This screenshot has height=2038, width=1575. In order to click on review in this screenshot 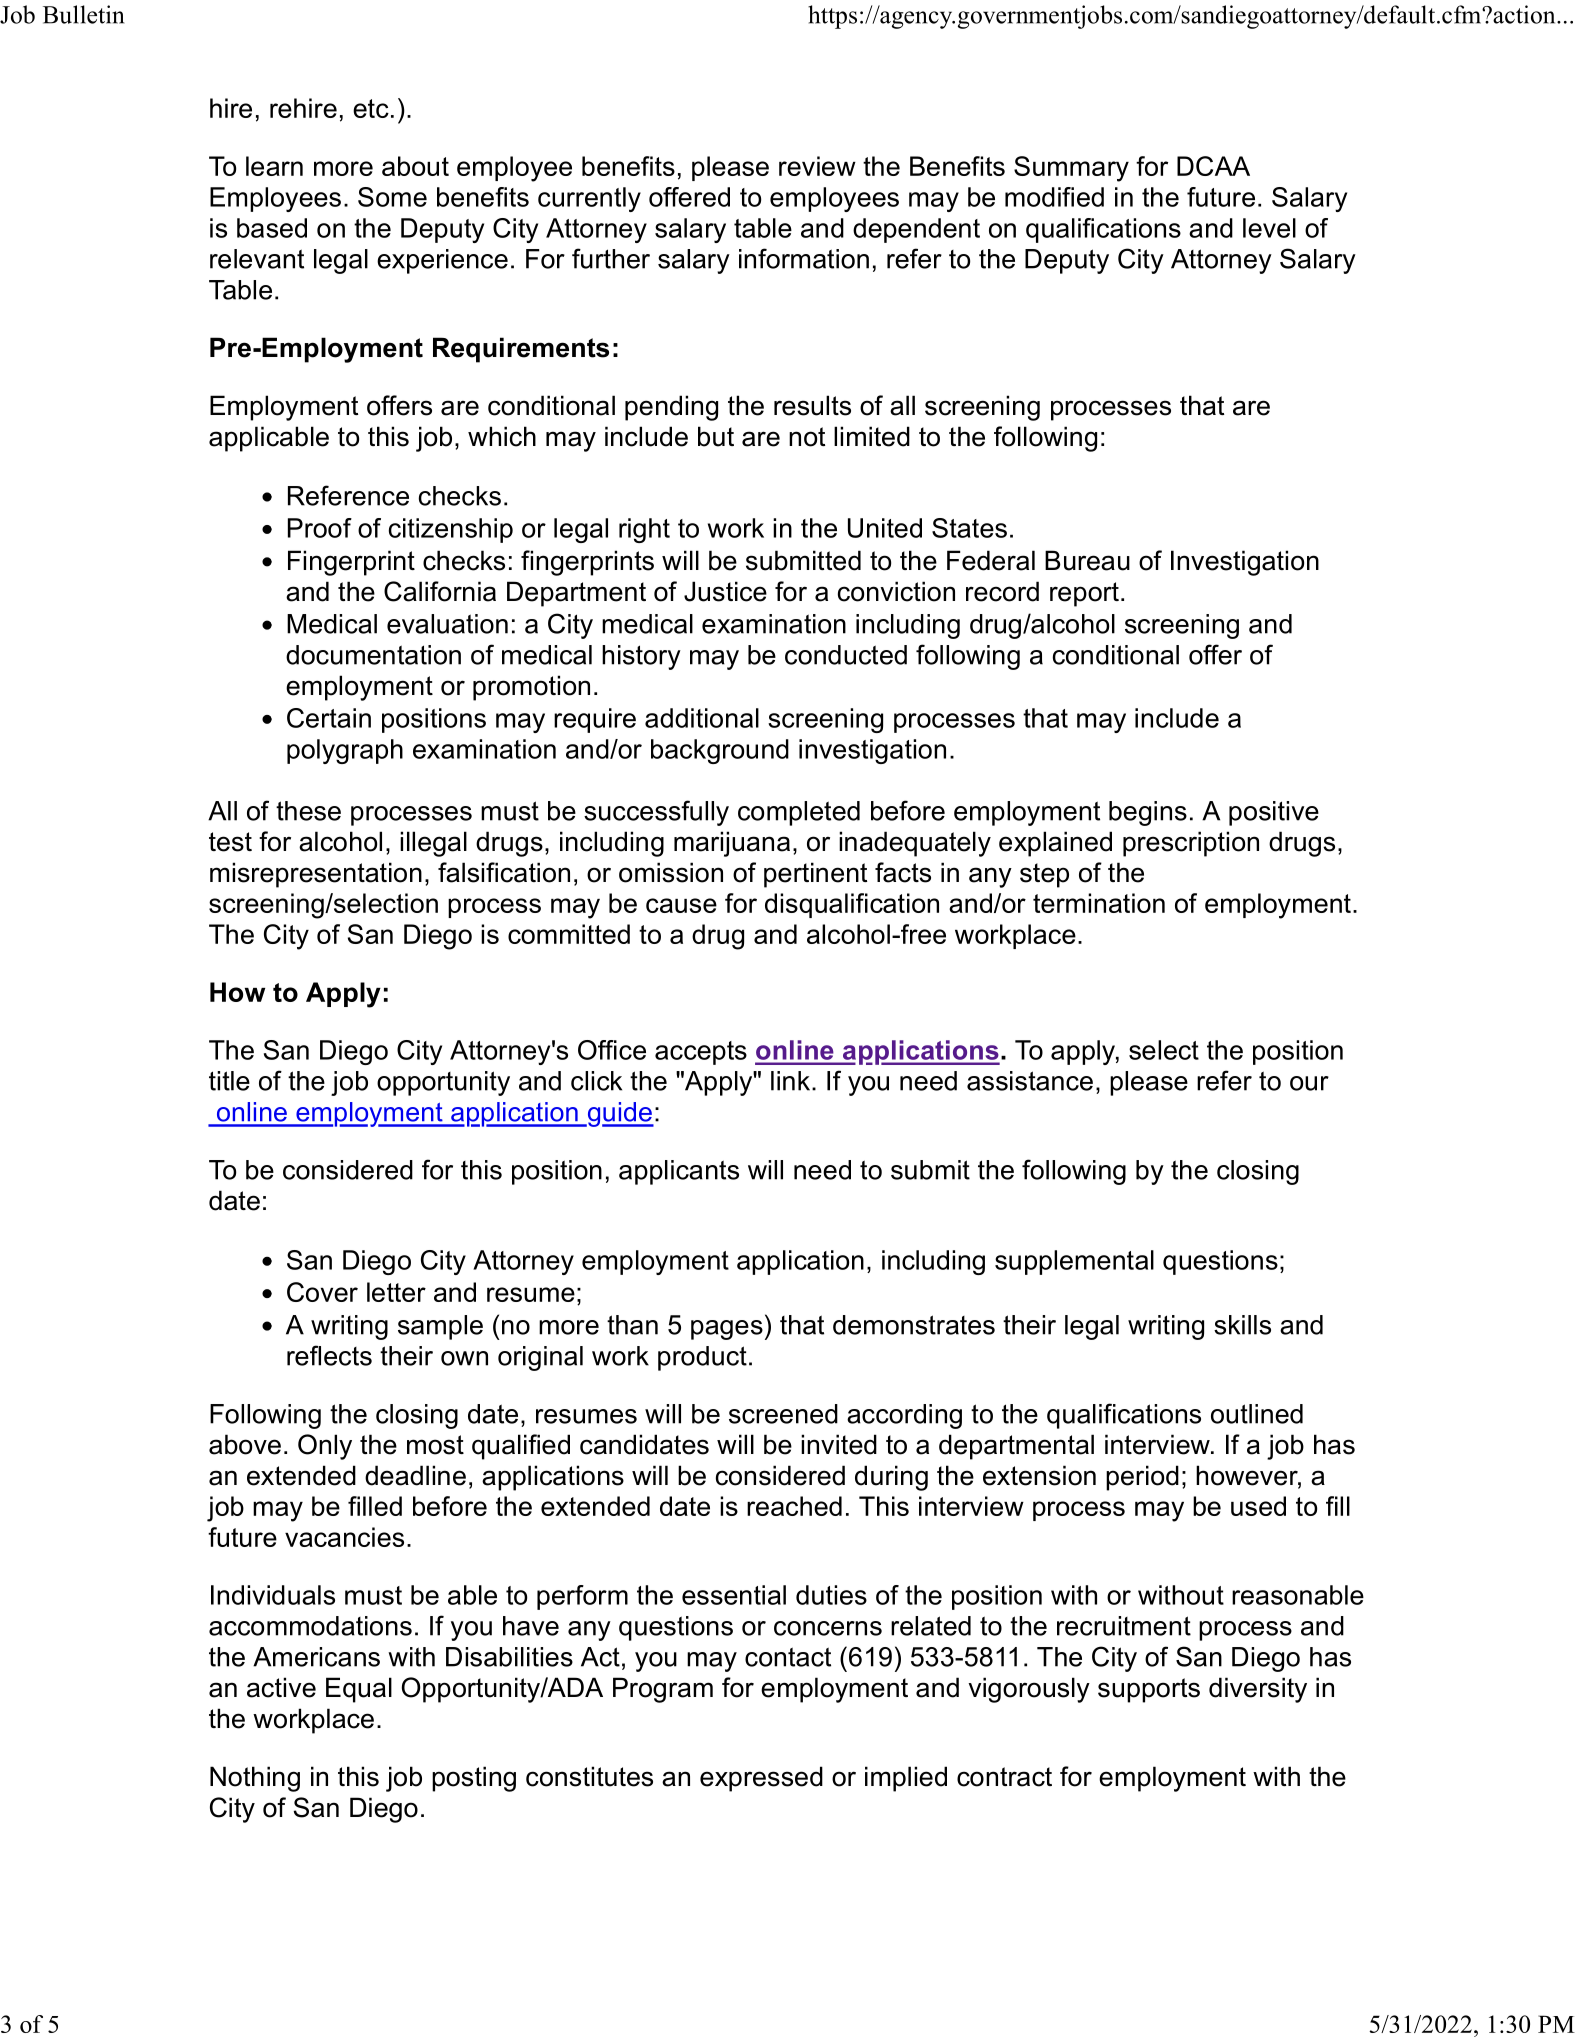, I will do `click(817, 166)`.
